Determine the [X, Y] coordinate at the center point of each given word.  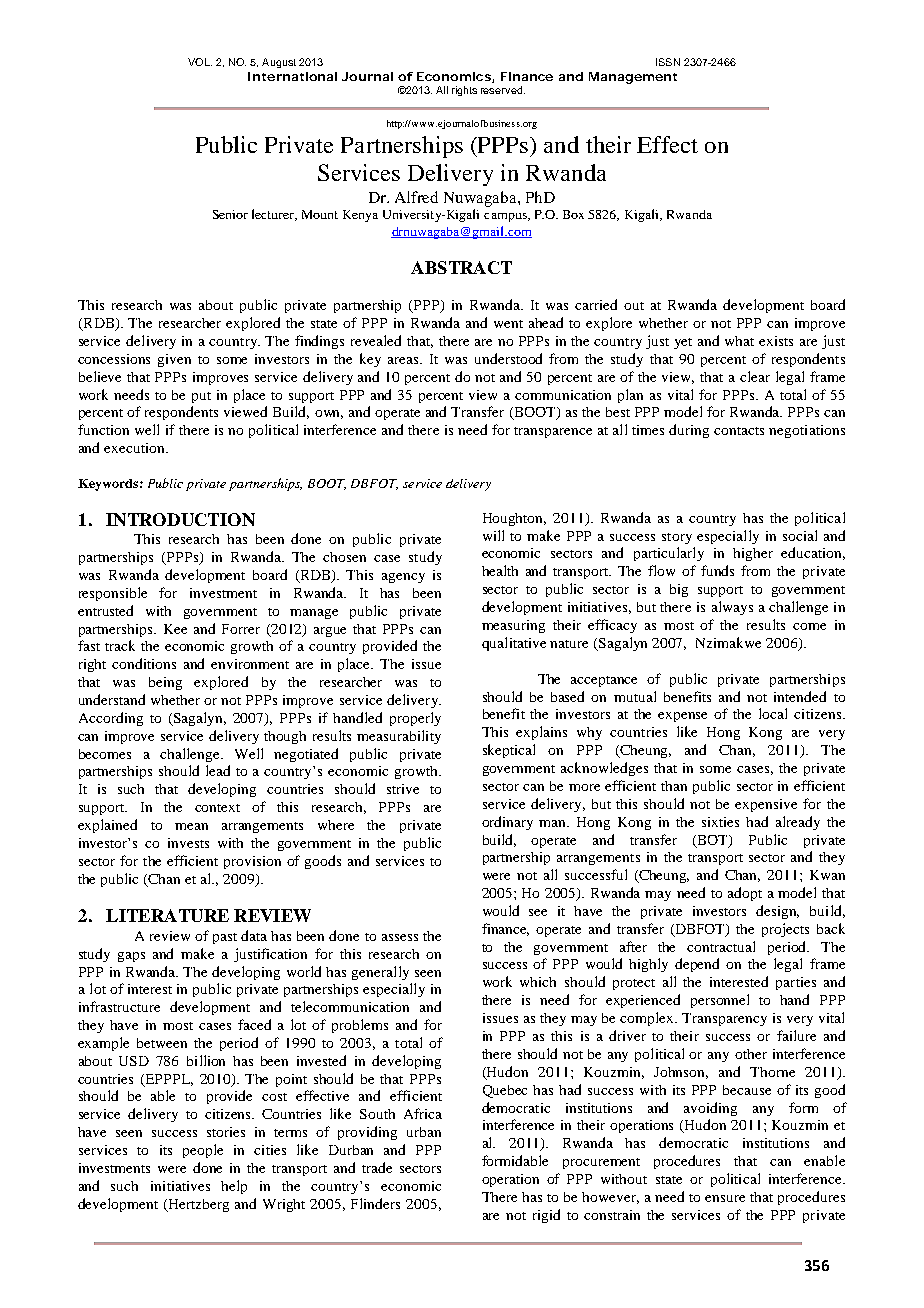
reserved [503, 90]
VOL [200, 62]
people [203, 1151]
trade [377, 1167]
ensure [725, 1198]
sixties [720, 822]
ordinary [507, 823]
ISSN [668, 62]
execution [135, 448]
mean [191, 826]
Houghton [514, 519]
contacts [739, 431]
